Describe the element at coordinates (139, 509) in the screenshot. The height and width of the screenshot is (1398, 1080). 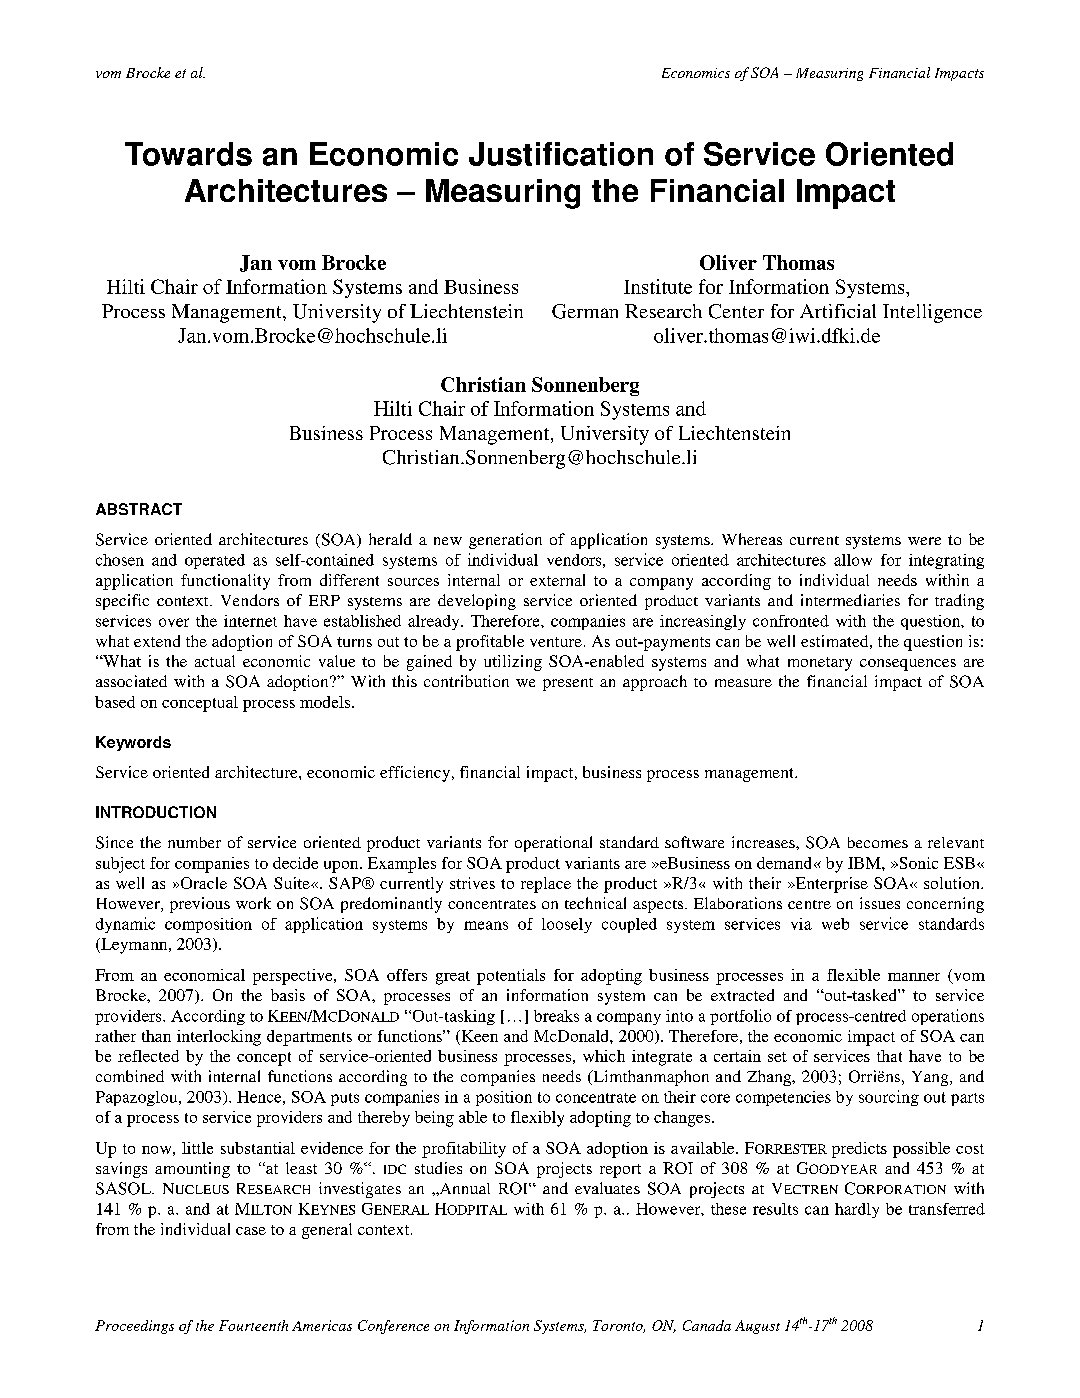
I see `ABSTRACT` at that location.
